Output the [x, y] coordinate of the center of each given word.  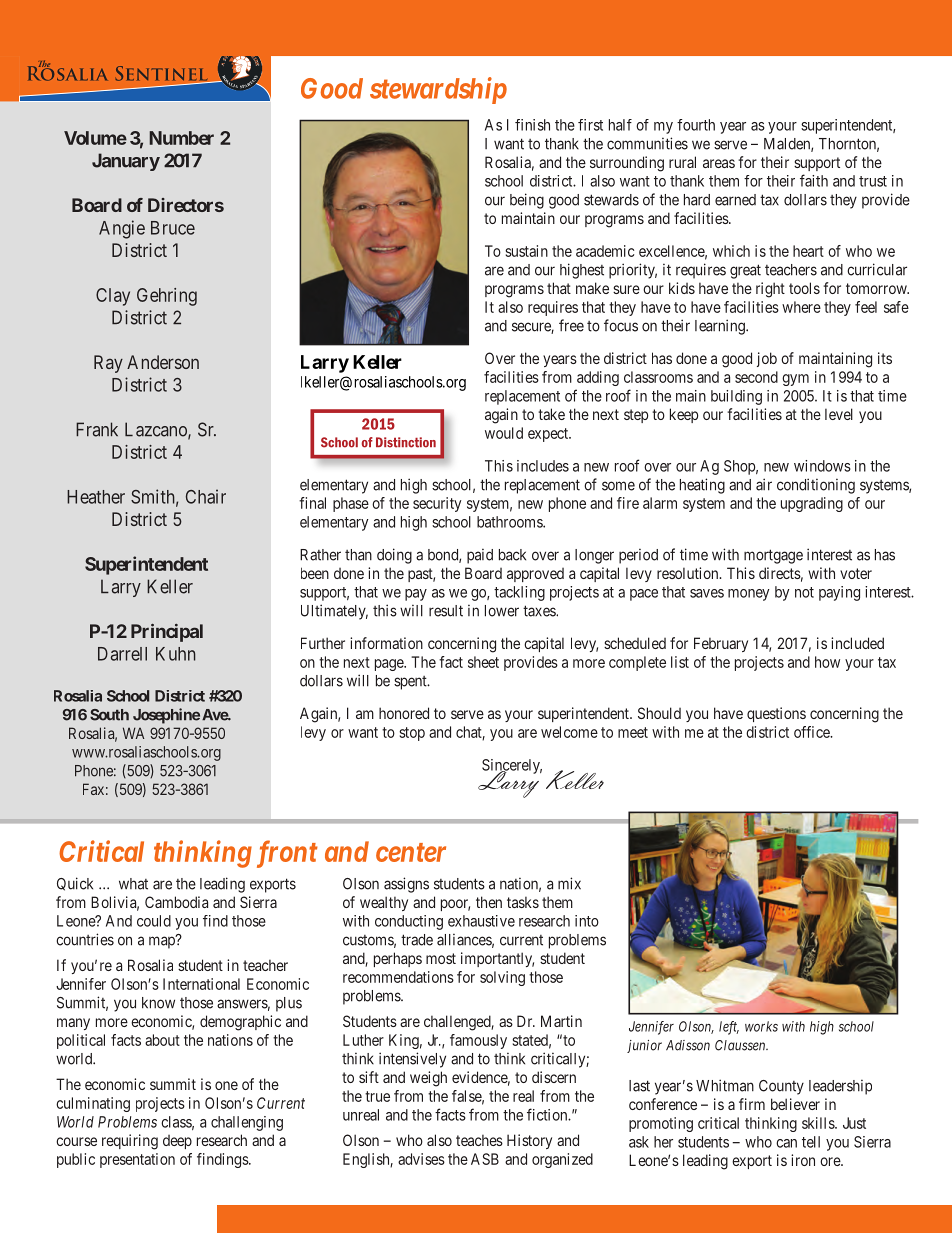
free [571, 325]
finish [532, 125]
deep [177, 1142]
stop [412, 734]
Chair [206, 496]
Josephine [166, 716]
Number [181, 138]
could [154, 921]
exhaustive [481, 921]
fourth [696, 125]
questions [776, 714]
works [761, 1026]
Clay [113, 297]
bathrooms [510, 522]
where [801, 307]
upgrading [812, 504]
